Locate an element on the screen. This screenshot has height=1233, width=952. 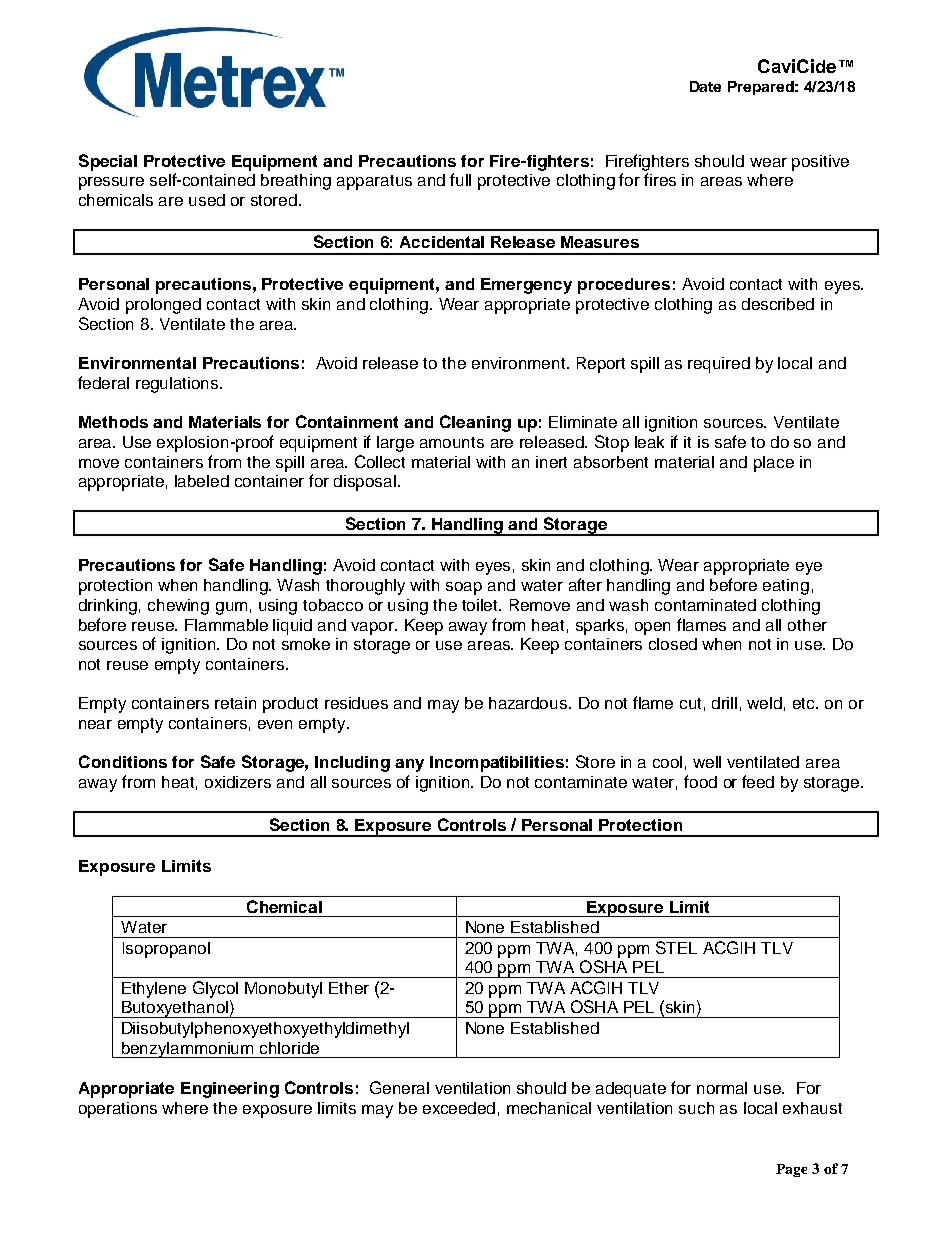
amounts is located at coordinates (452, 442).
